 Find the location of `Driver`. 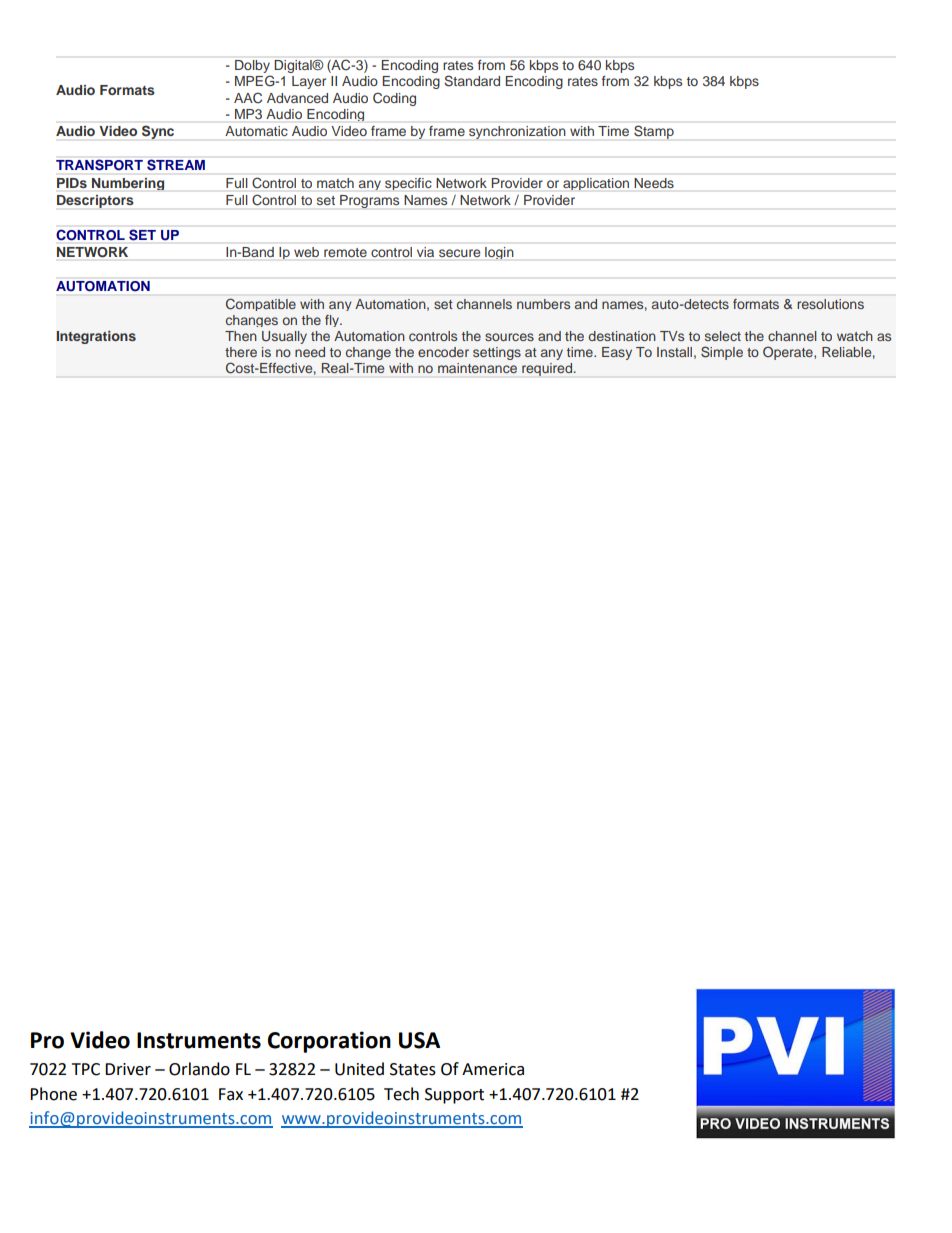

Driver is located at coordinates (128, 1069).
